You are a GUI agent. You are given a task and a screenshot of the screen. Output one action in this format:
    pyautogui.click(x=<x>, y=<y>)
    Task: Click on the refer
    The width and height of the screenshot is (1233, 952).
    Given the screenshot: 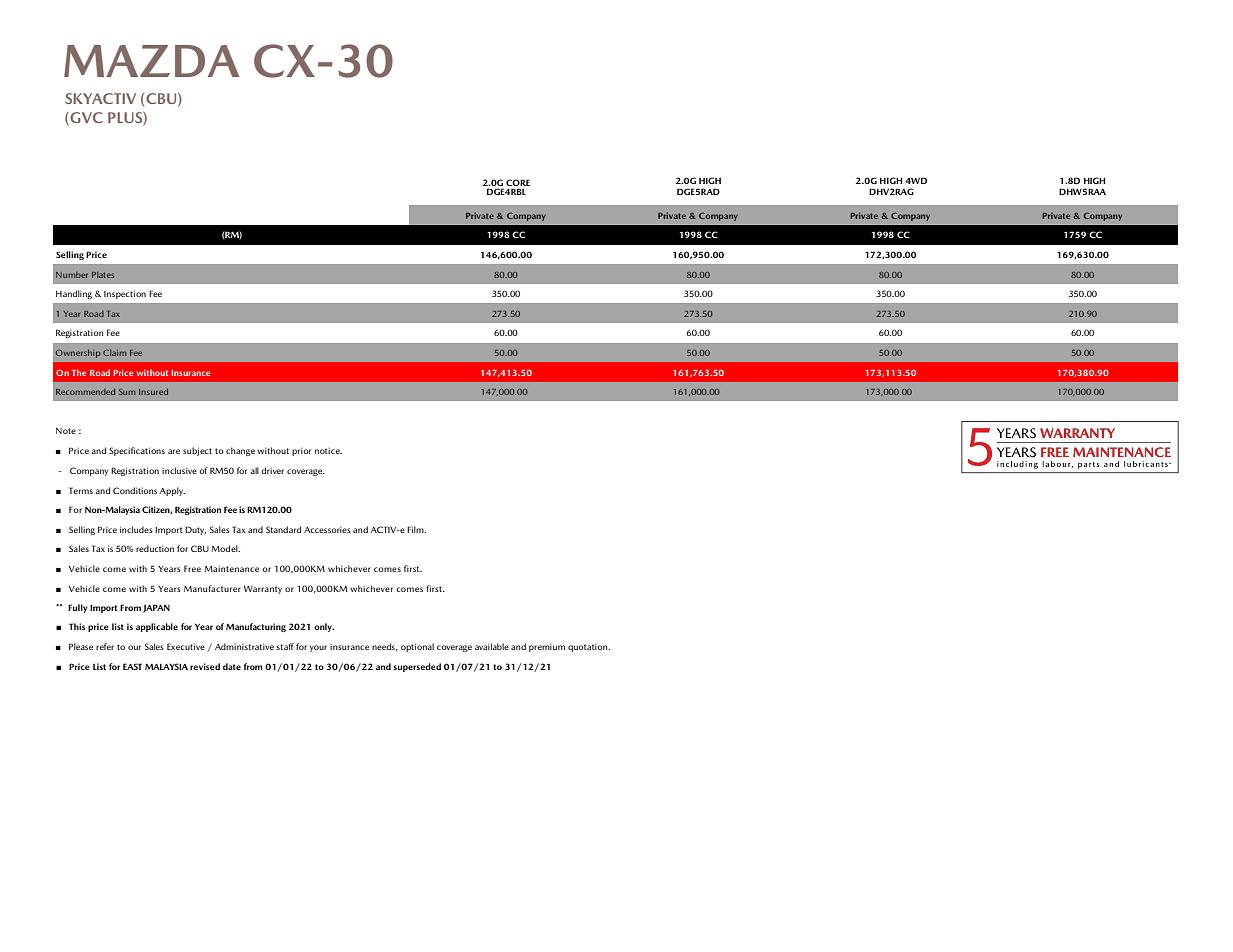 What is the action you would take?
    pyautogui.click(x=105, y=646)
